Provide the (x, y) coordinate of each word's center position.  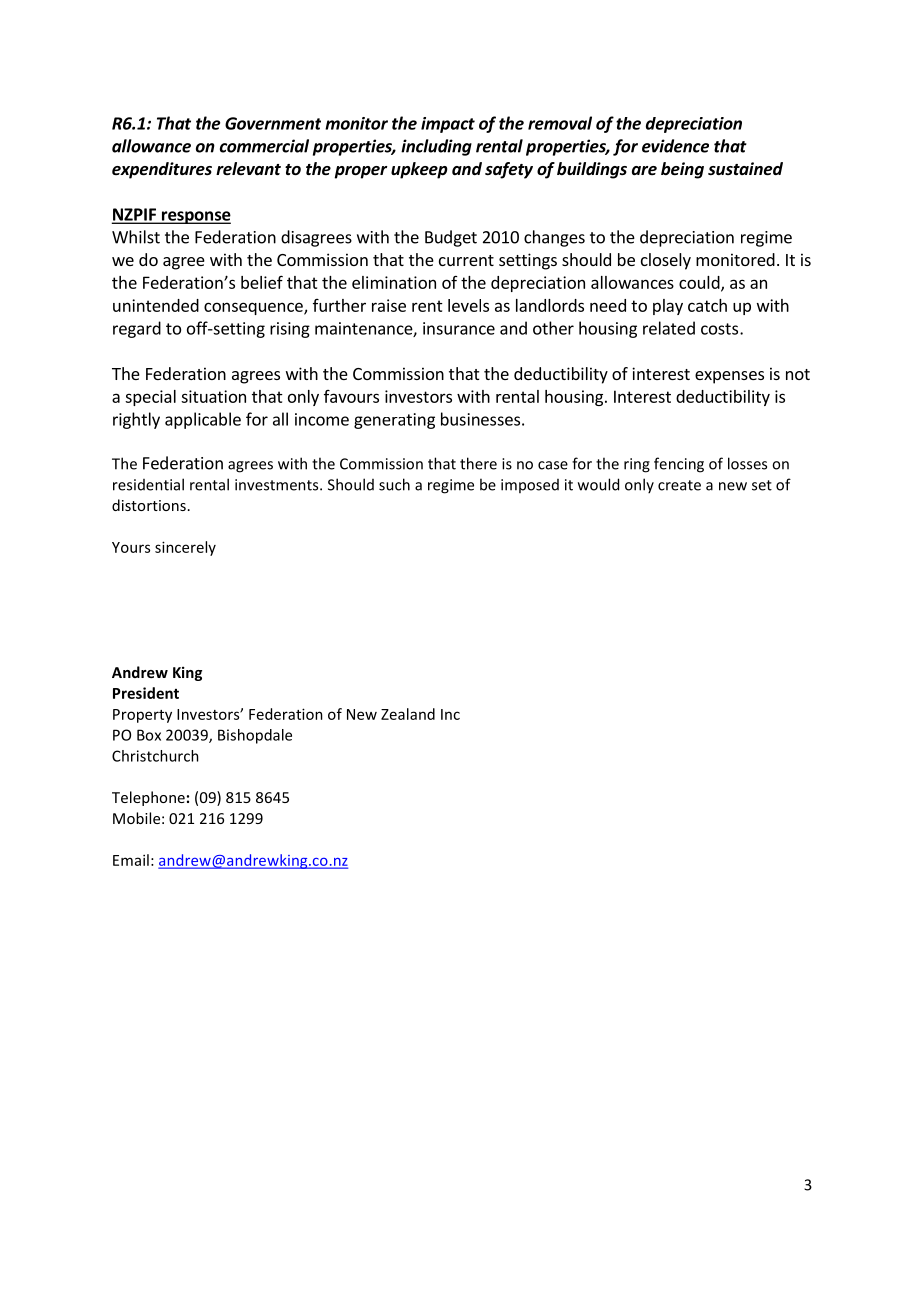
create (679, 485)
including (436, 147)
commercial (264, 146)
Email (131, 860)
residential (148, 484)
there (478, 463)
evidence (675, 146)
